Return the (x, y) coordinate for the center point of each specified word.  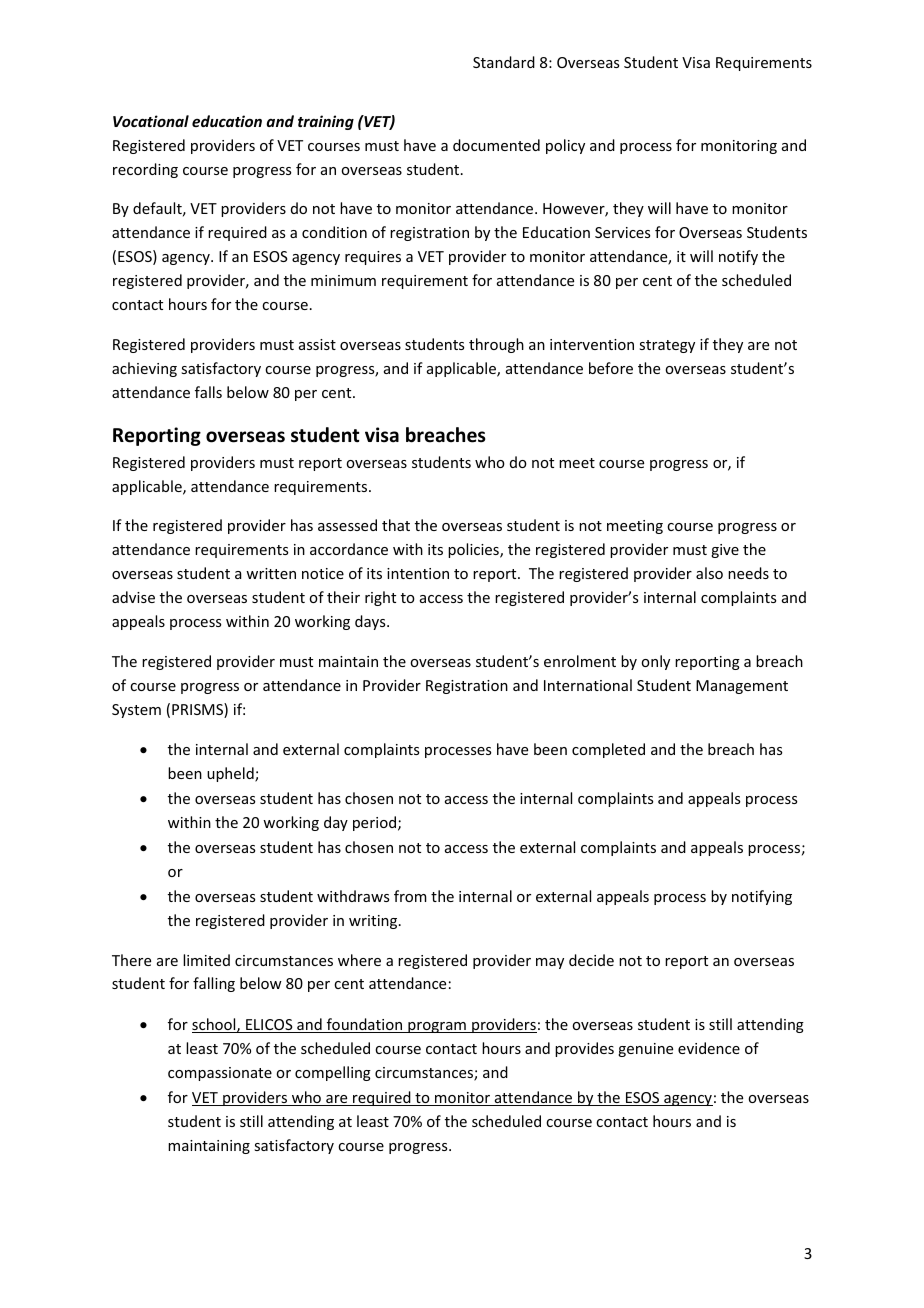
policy (565, 146)
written (271, 573)
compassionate (220, 1074)
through (496, 345)
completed (608, 750)
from (410, 896)
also (709, 573)
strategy (667, 346)
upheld (231, 774)
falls (208, 392)
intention (418, 573)
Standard (504, 62)
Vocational (151, 121)
